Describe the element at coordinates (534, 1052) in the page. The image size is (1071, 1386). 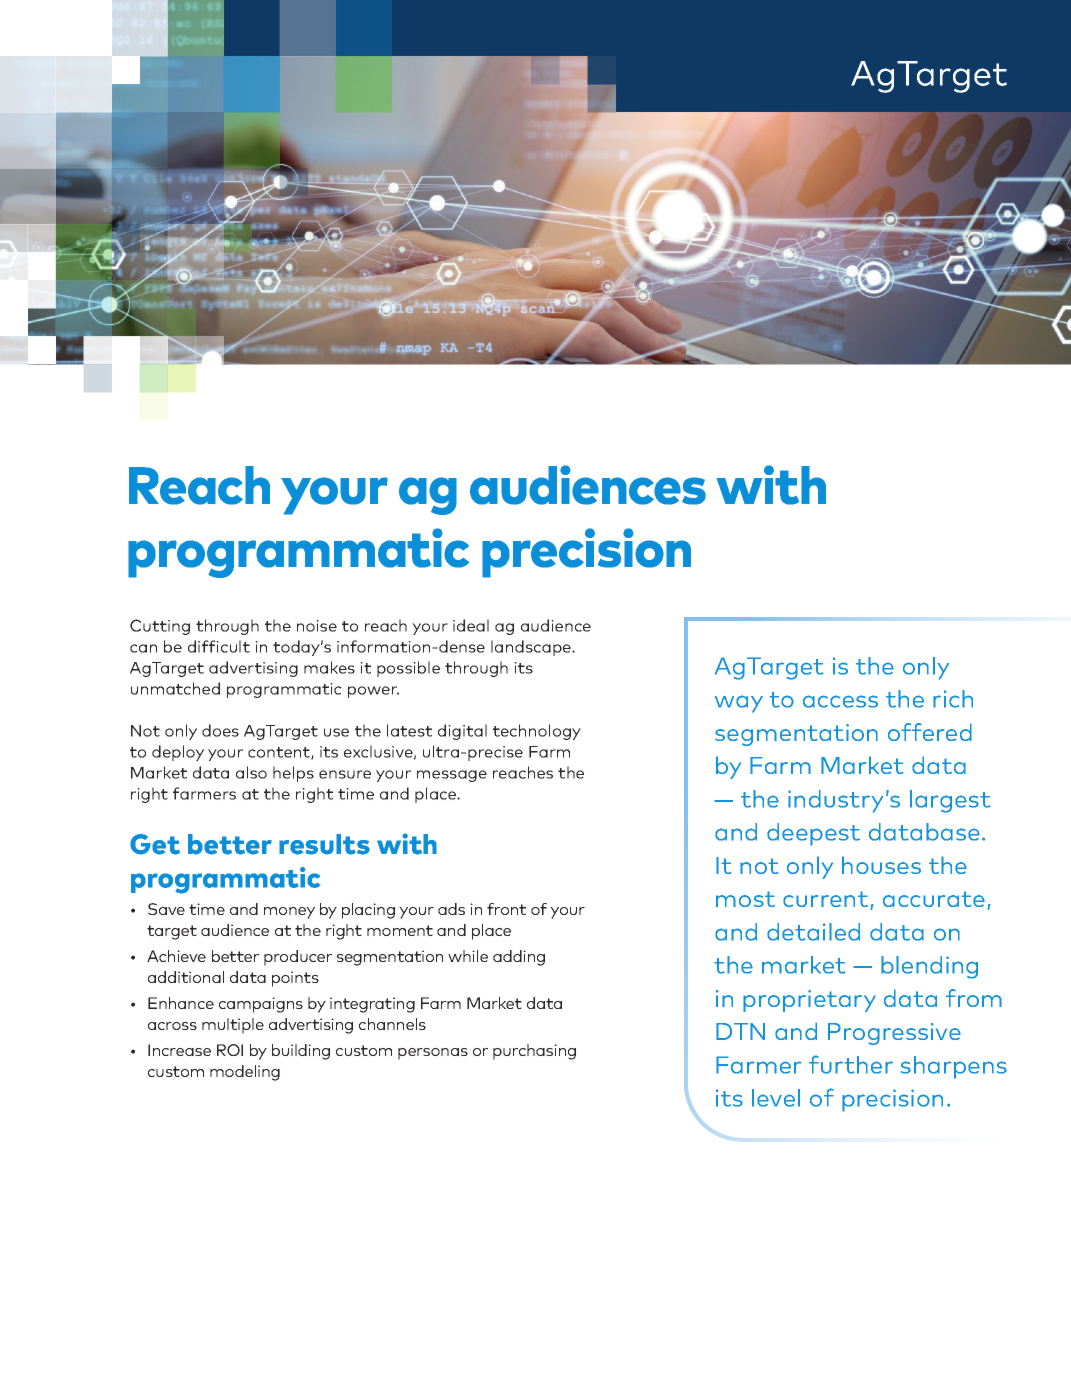
I see `purchasing` at that location.
